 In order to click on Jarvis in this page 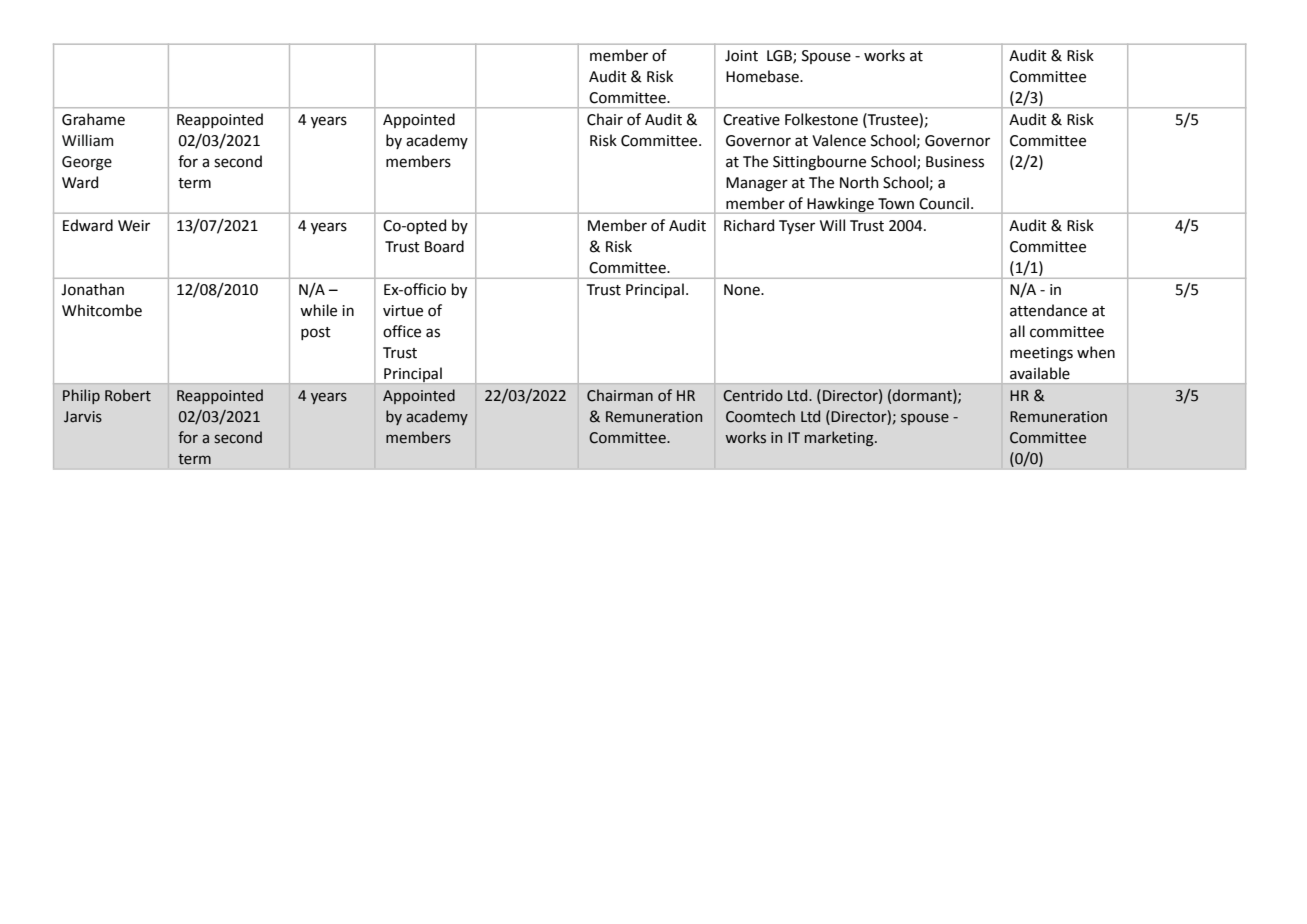, I will do `click(83, 417)`.
